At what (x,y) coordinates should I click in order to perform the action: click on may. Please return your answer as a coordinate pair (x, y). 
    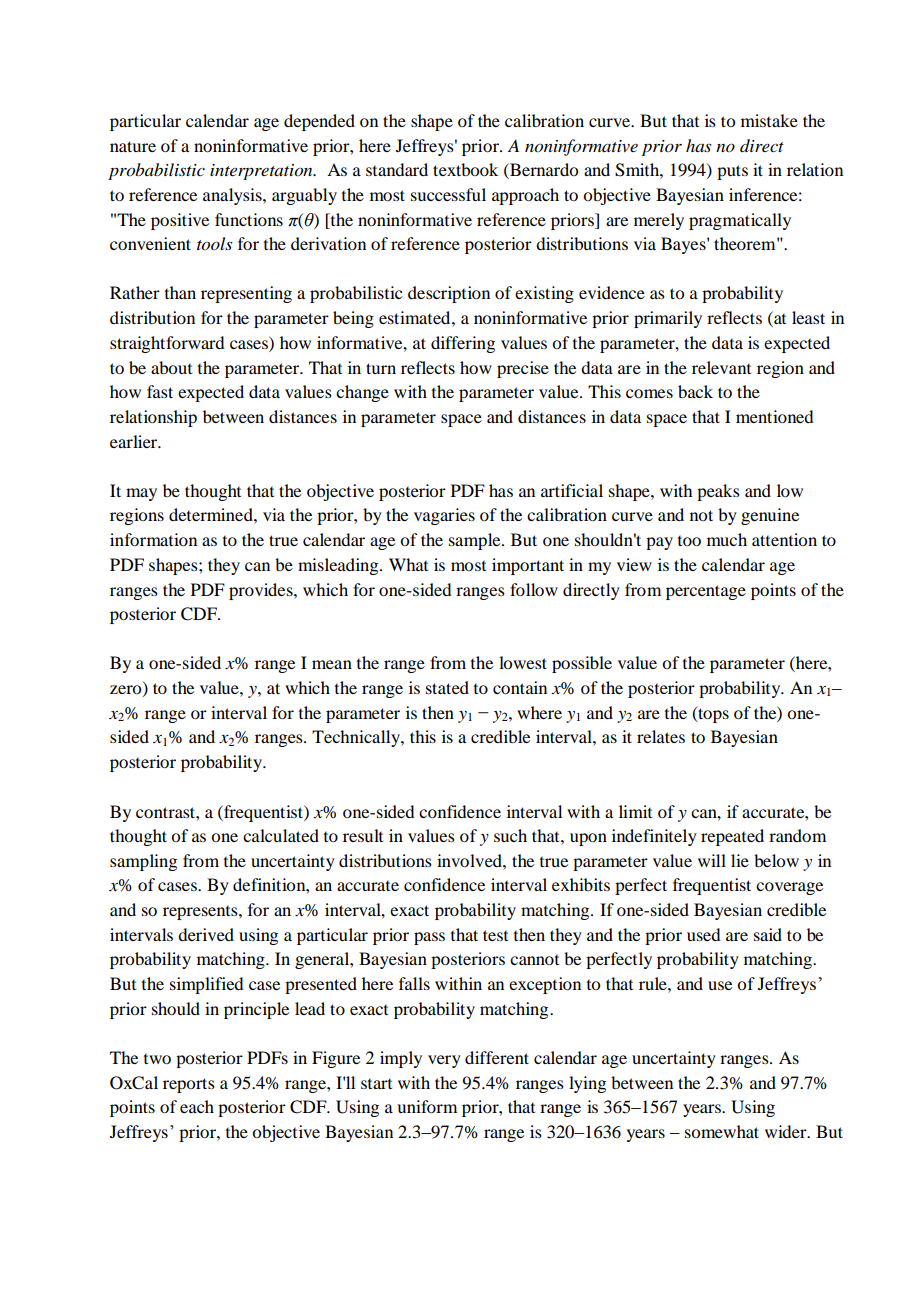
    Looking at the image, I should click on (141, 494).
